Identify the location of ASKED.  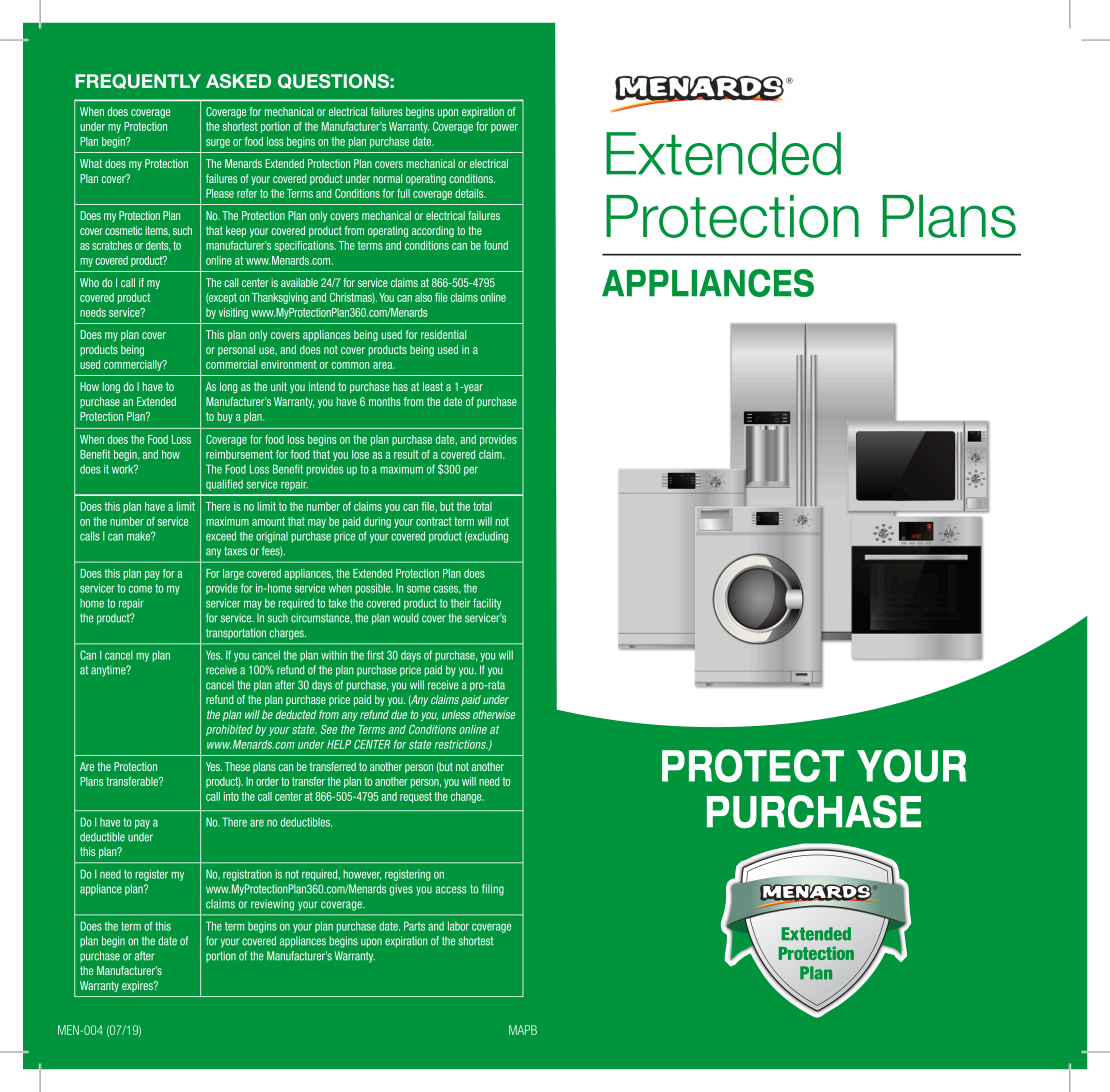
(238, 81).
